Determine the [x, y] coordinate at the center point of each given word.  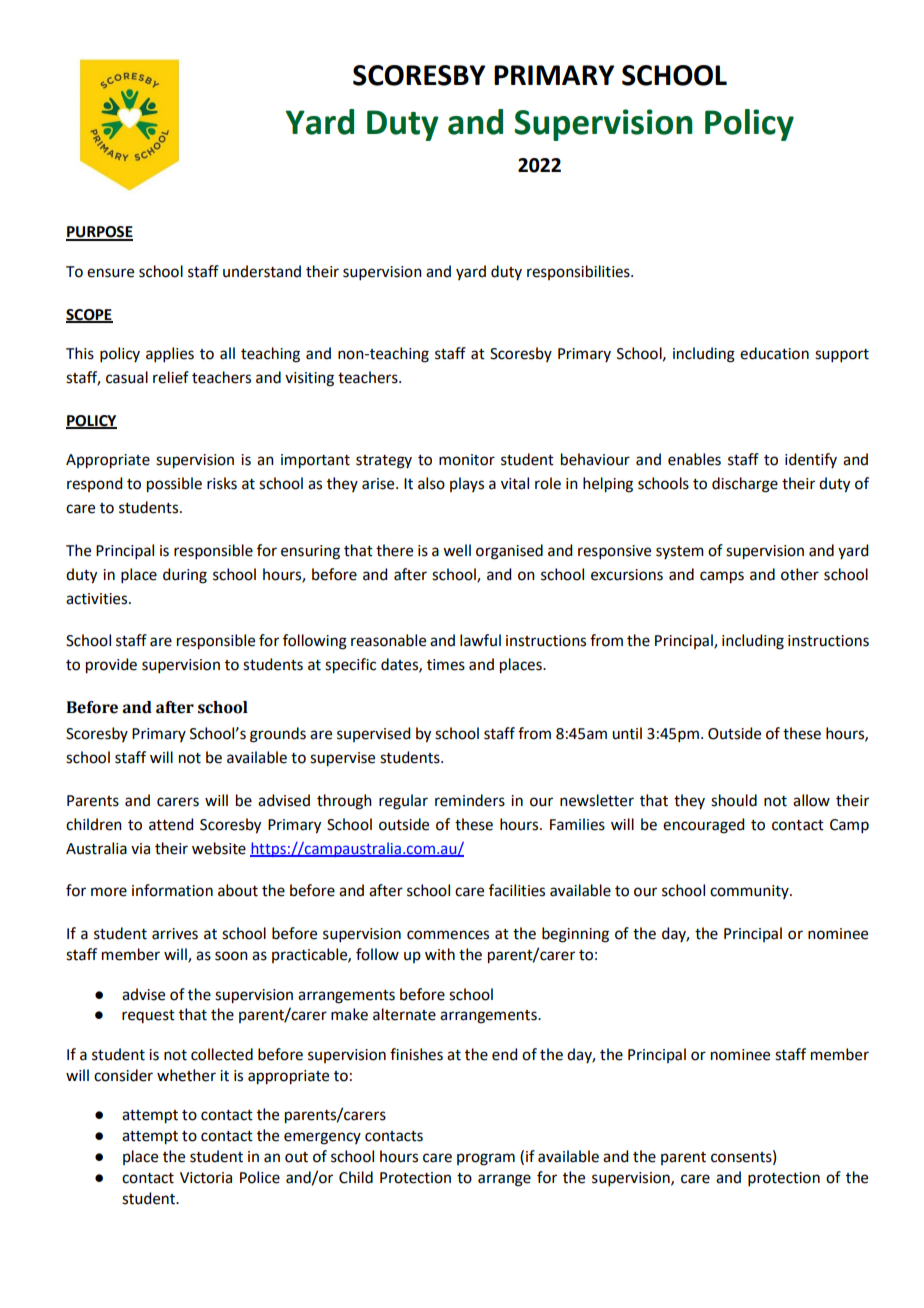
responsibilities [579, 272]
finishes [416, 1054]
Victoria [206, 1178]
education [774, 353]
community [750, 892]
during [185, 576]
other [800, 574]
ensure [110, 273]
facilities [517, 890]
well [457, 550]
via [140, 849]
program [486, 1159]
